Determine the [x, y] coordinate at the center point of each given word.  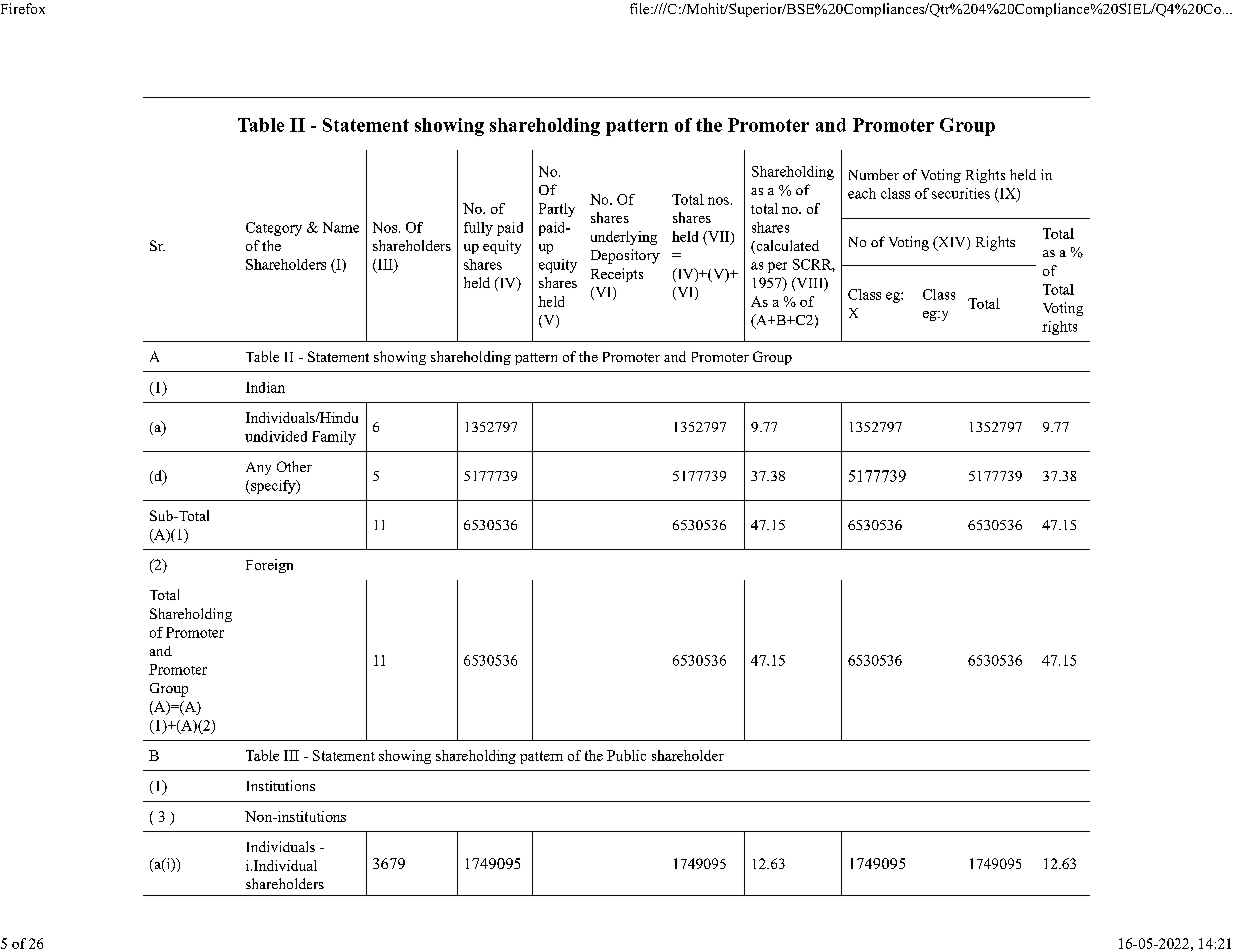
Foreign [269, 566]
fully [478, 229]
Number [874, 174]
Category [274, 229]
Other [294, 466]
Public [626, 755]
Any [258, 468]
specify [273, 487]
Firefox [23, 8]
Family [334, 438]
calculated [786, 247]
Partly [557, 210]
